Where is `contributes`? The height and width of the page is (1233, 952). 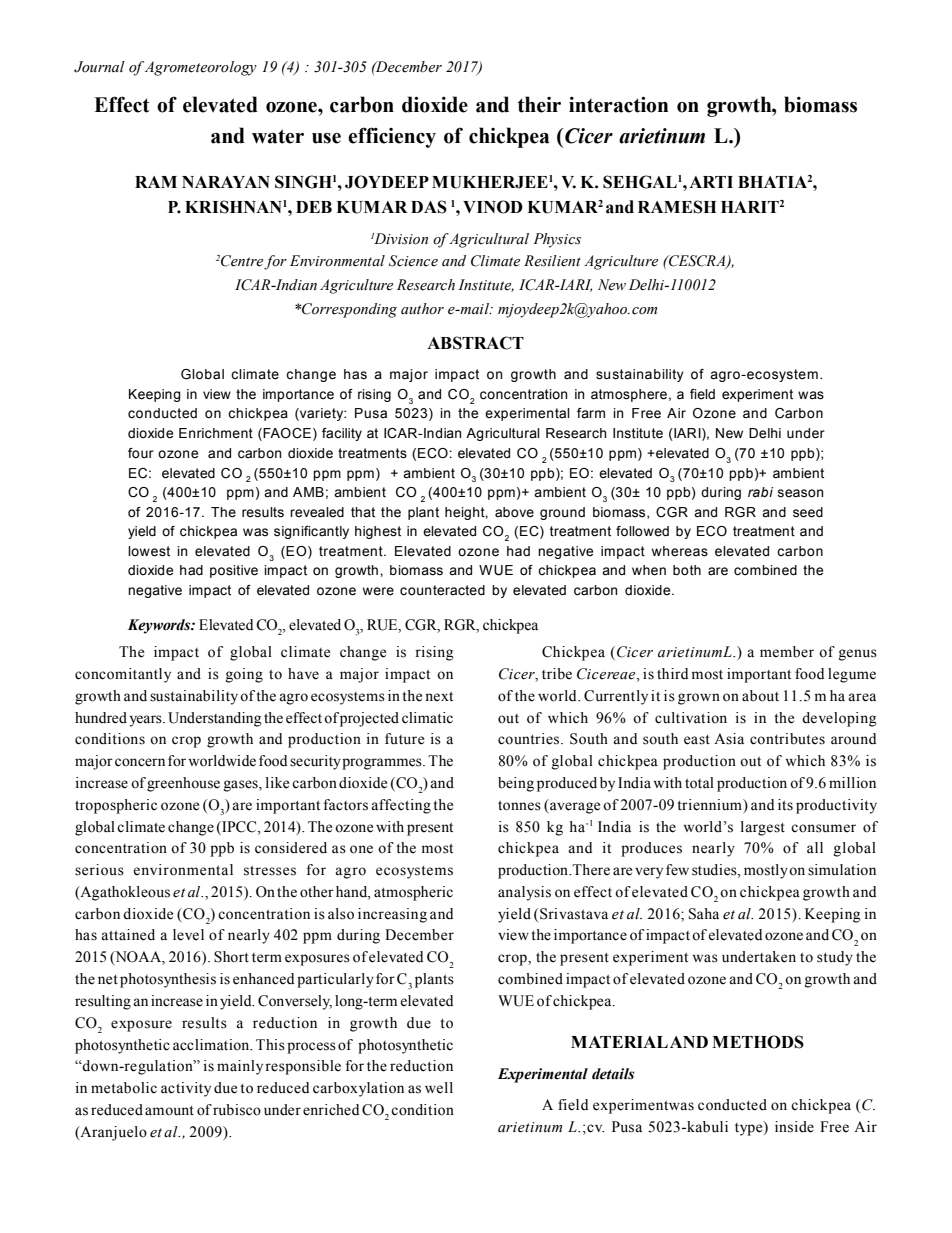
contributes is located at coordinates (787, 739).
